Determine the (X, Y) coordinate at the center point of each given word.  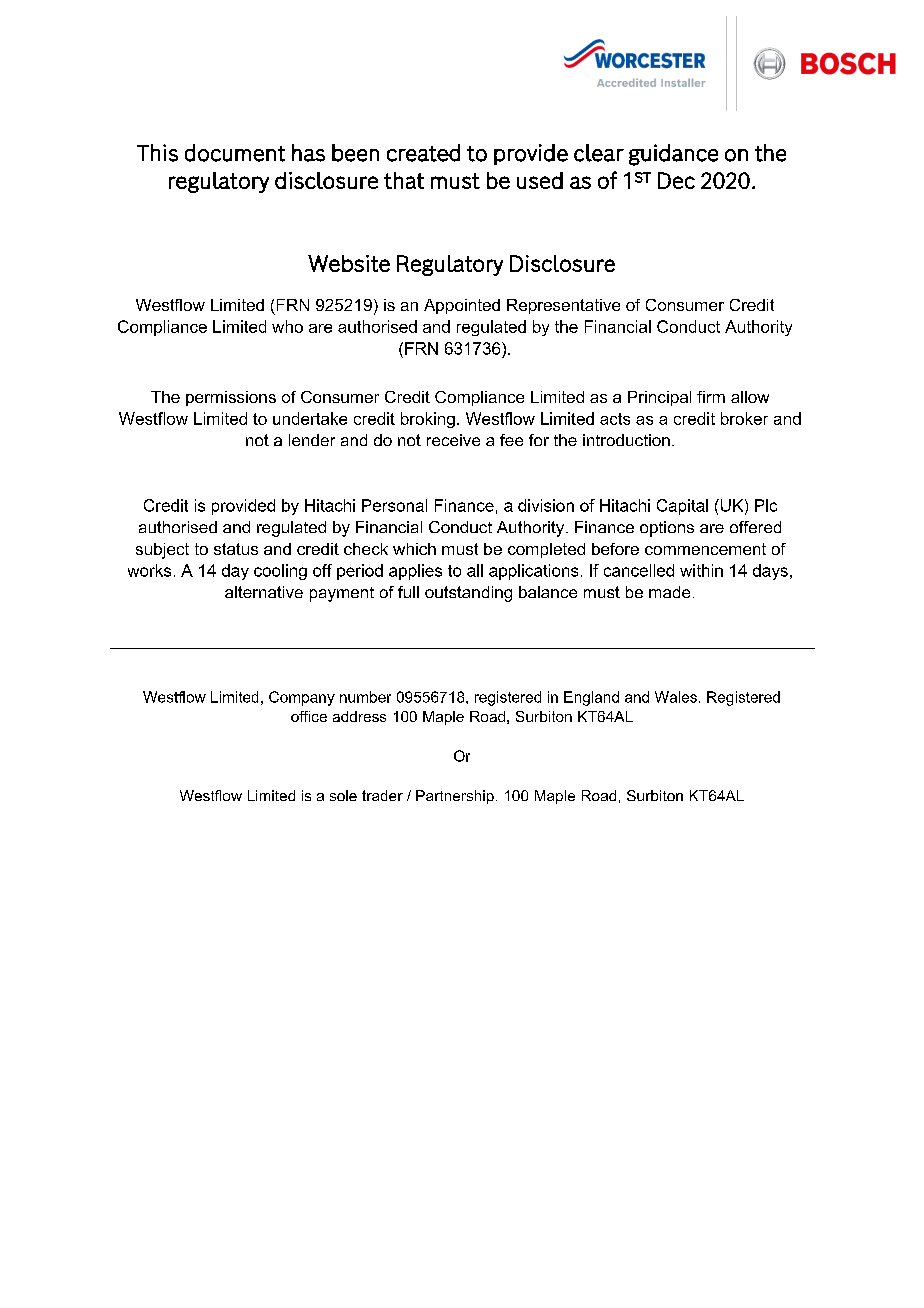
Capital (682, 507)
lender (312, 440)
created (423, 153)
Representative (563, 306)
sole (343, 795)
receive (453, 440)
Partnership (455, 797)
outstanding (468, 594)
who (287, 326)
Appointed (462, 306)
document (235, 153)
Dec (676, 180)
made (669, 592)
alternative (264, 592)
